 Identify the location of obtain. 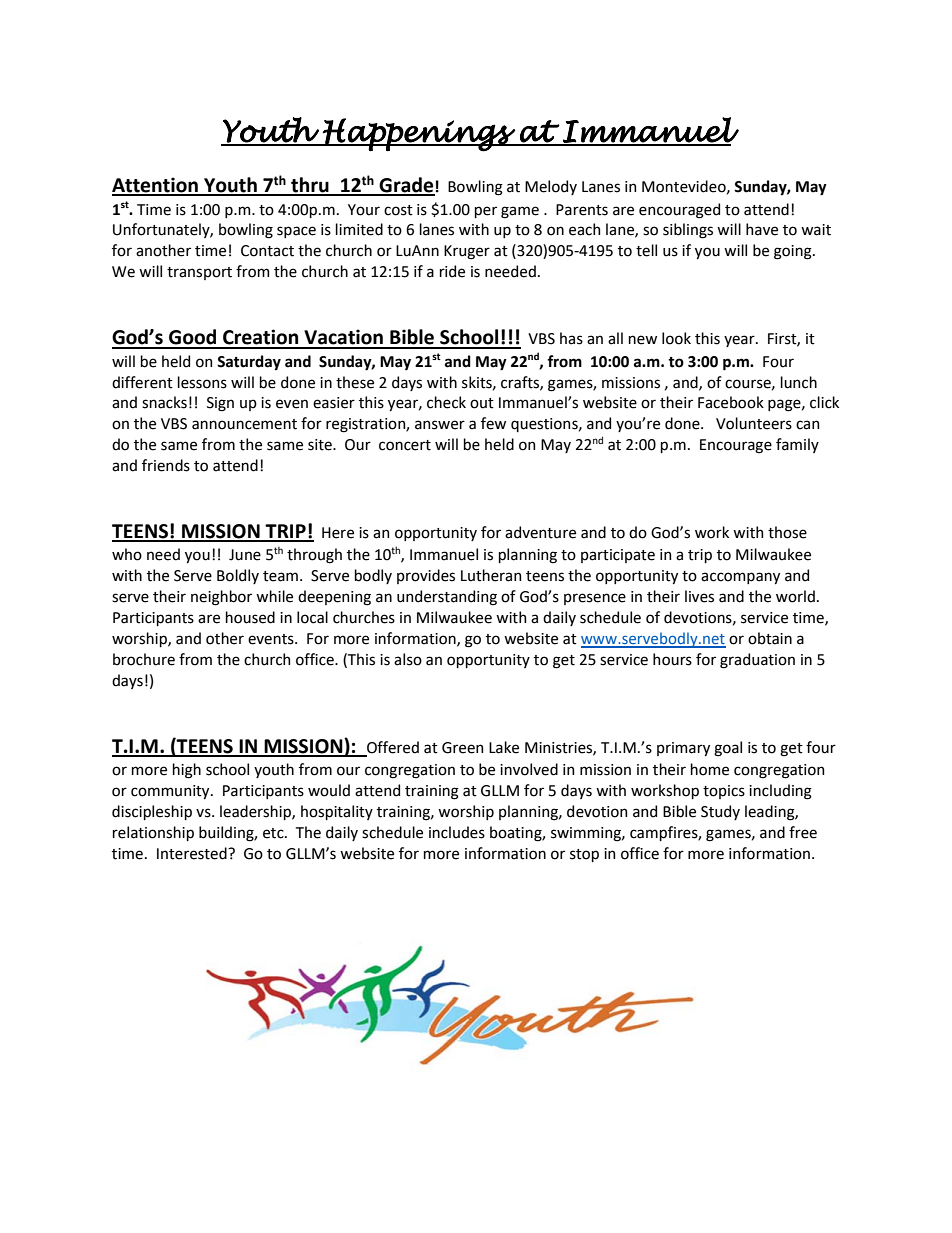
(770, 638).
